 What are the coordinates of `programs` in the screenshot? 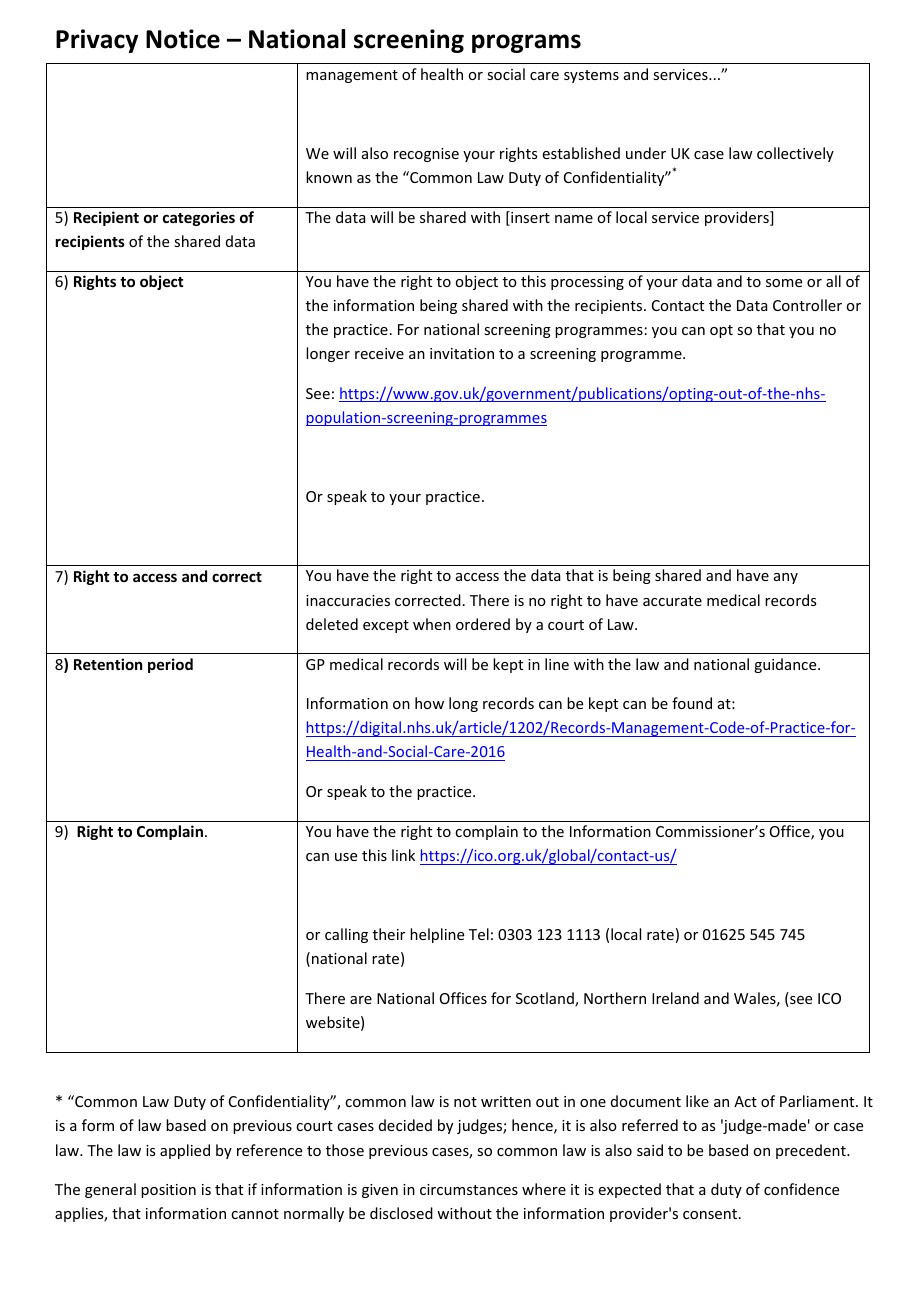 It's located at (526, 43).
